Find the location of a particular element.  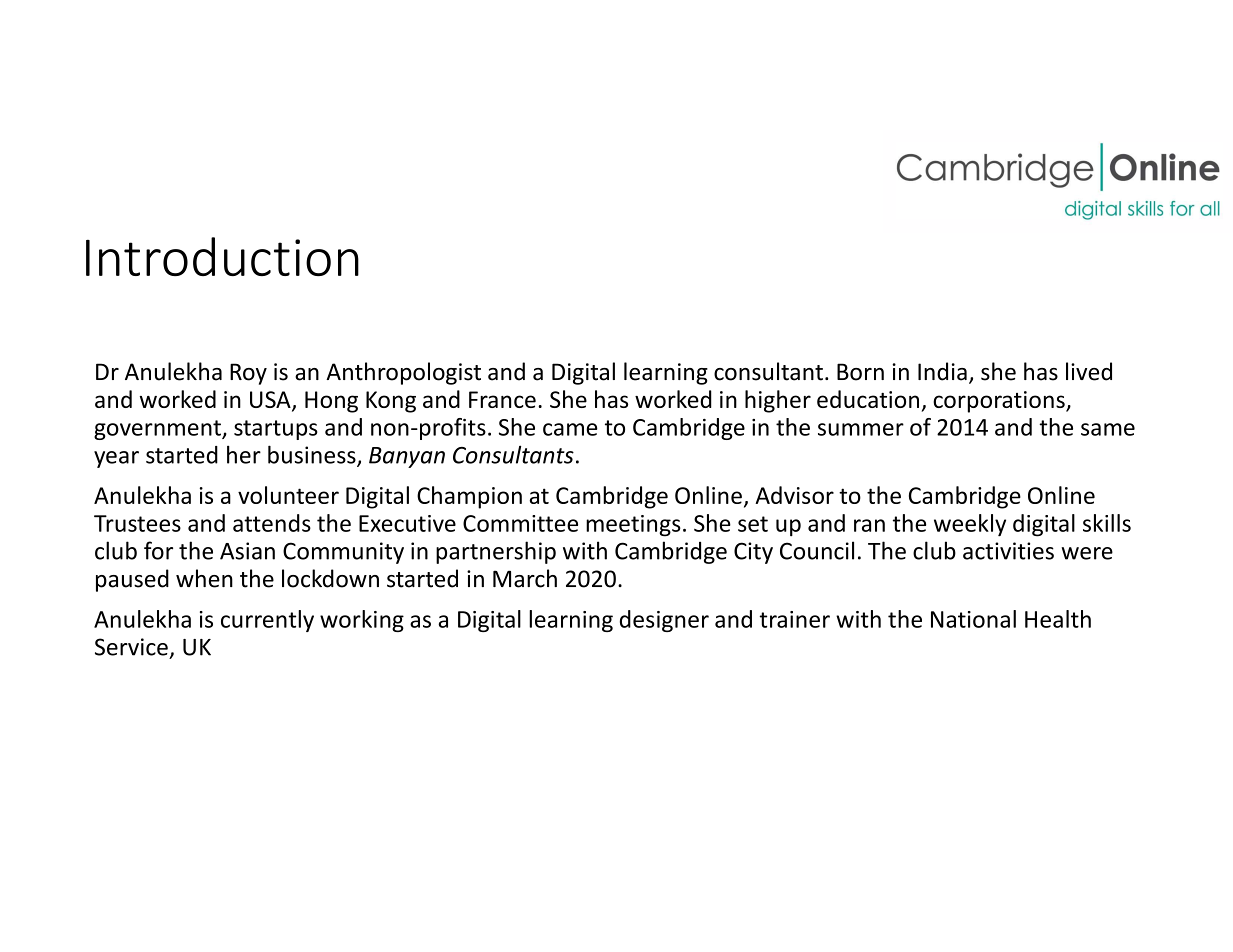

currently is located at coordinates (267, 621).
